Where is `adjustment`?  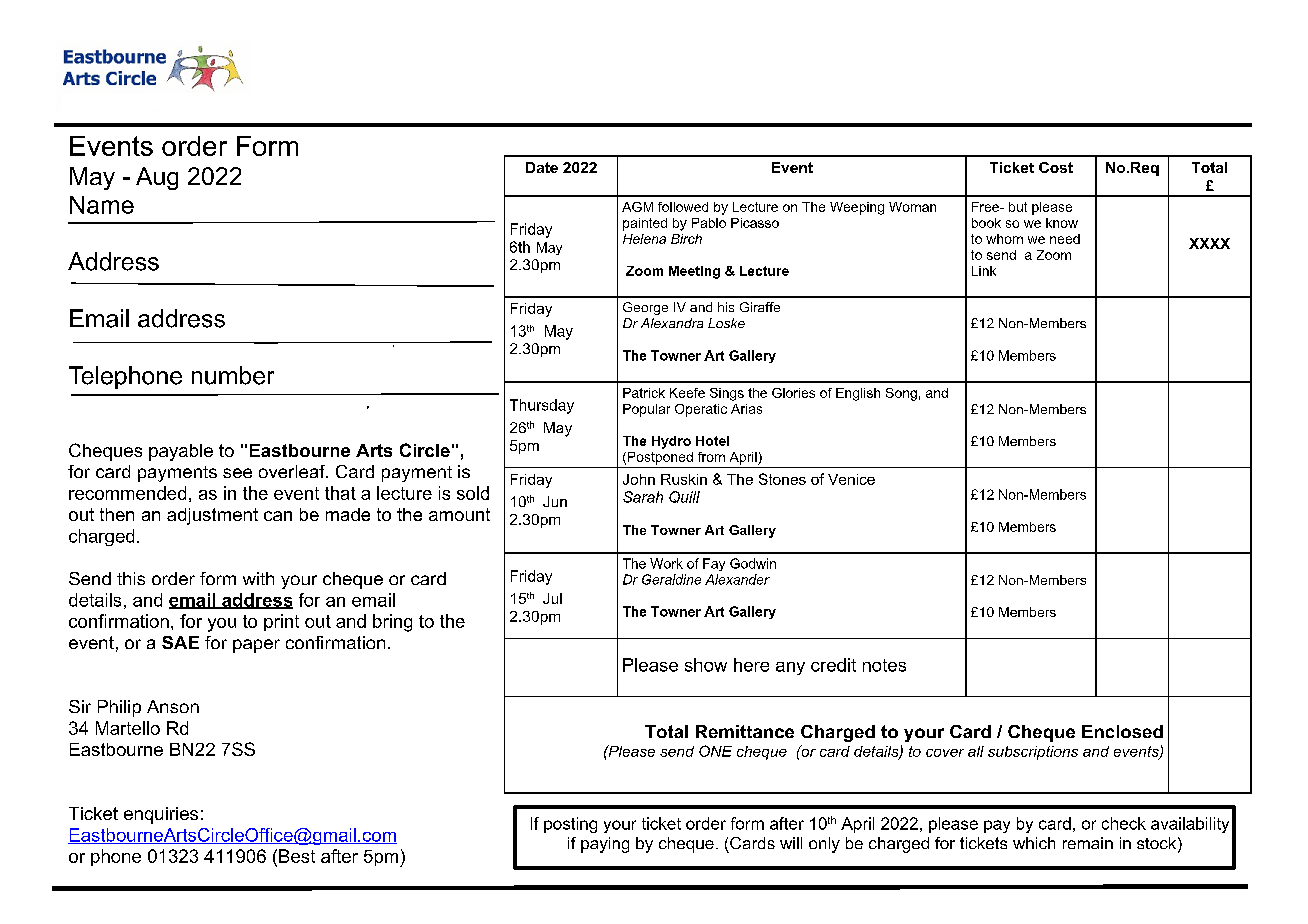
adjustment is located at coordinates (212, 516).
